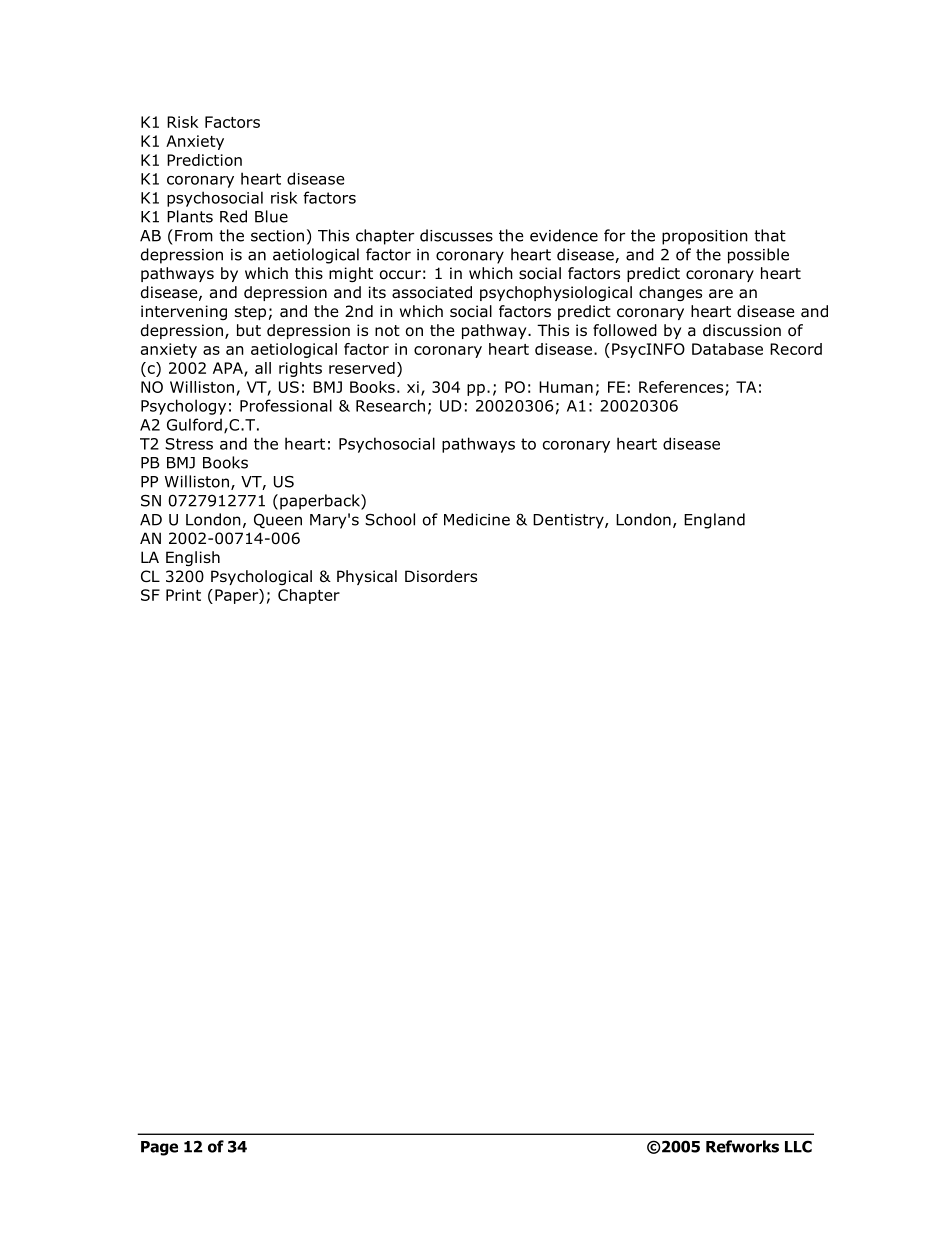 Image resolution: width=952 pixels, height=1233 pixels. I want to click on Page, so click(159, 1148).
